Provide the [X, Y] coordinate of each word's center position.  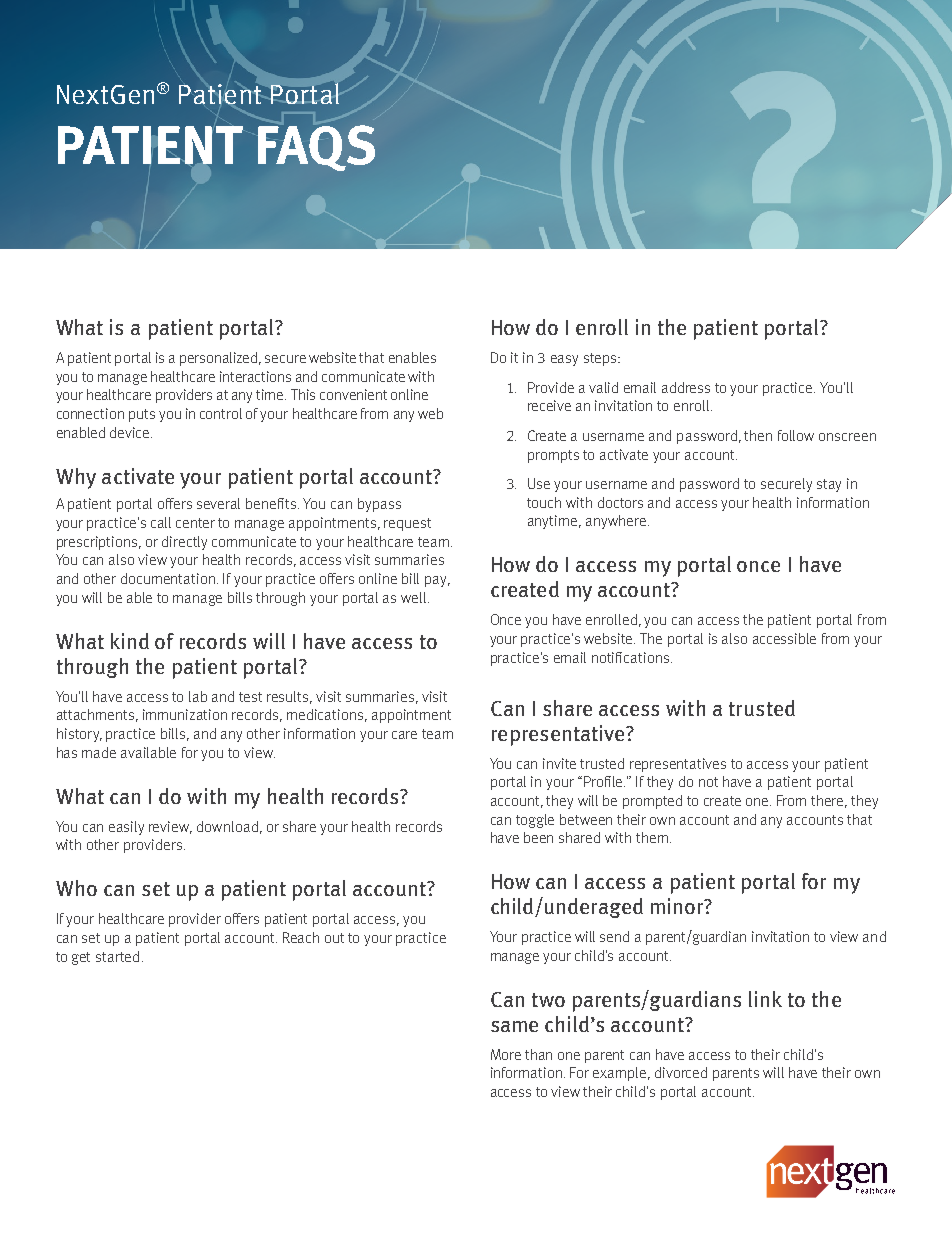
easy [564, 360]
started [117, 956]
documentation [168, 578]
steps [601, 359]
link [765, 999]
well [413, 597]
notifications [630, 657]
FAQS [316, 148]
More [506, 1054]
